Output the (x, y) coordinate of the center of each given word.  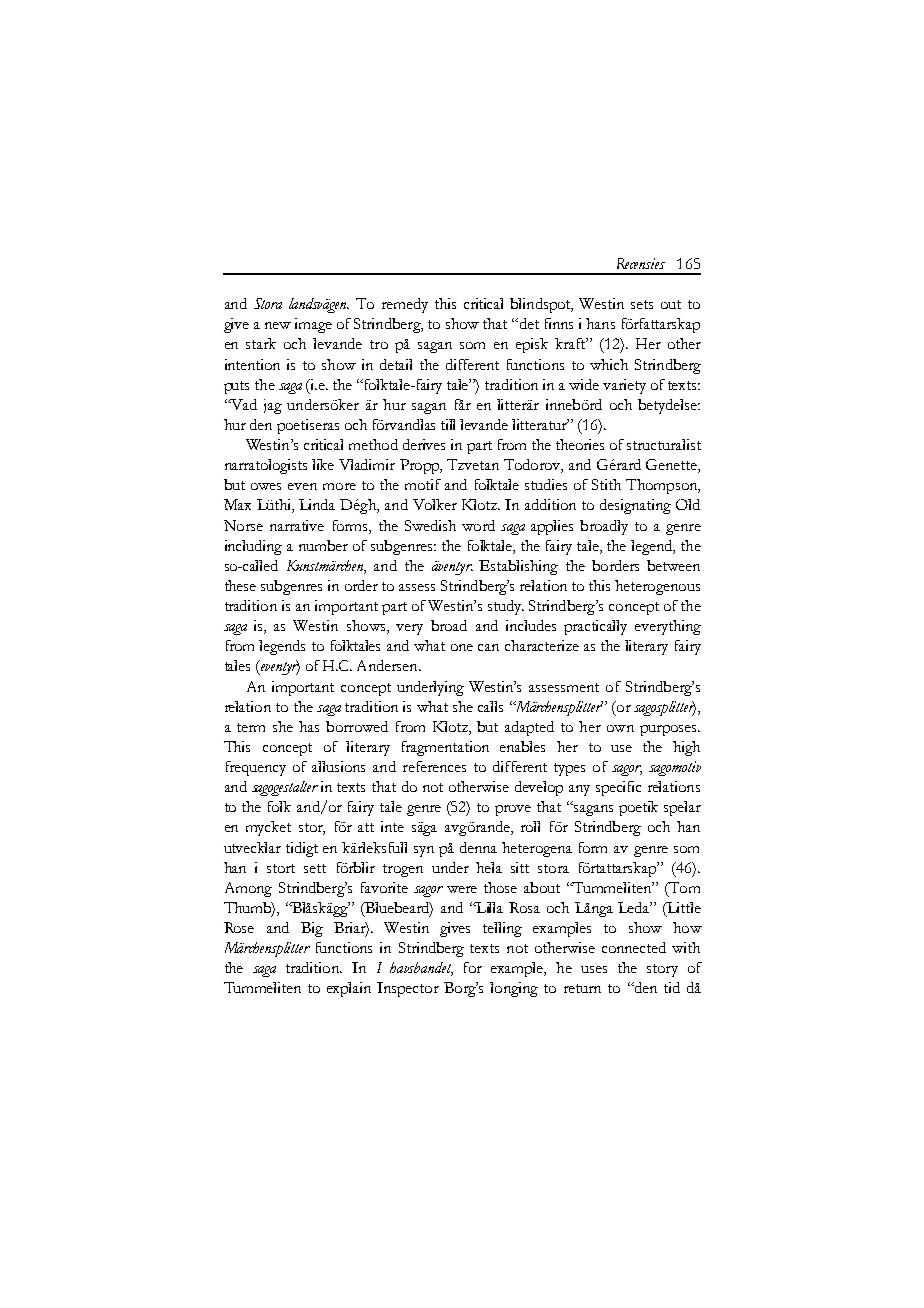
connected (634, 947)
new (278, 325)
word (478, 525)
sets (642, 304)
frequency (256, 768)
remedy (405, 305)
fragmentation (445, 748)
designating (635, 506)
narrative (297, 525)
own (620, 728)
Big (312, 929)
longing (514, 989)
